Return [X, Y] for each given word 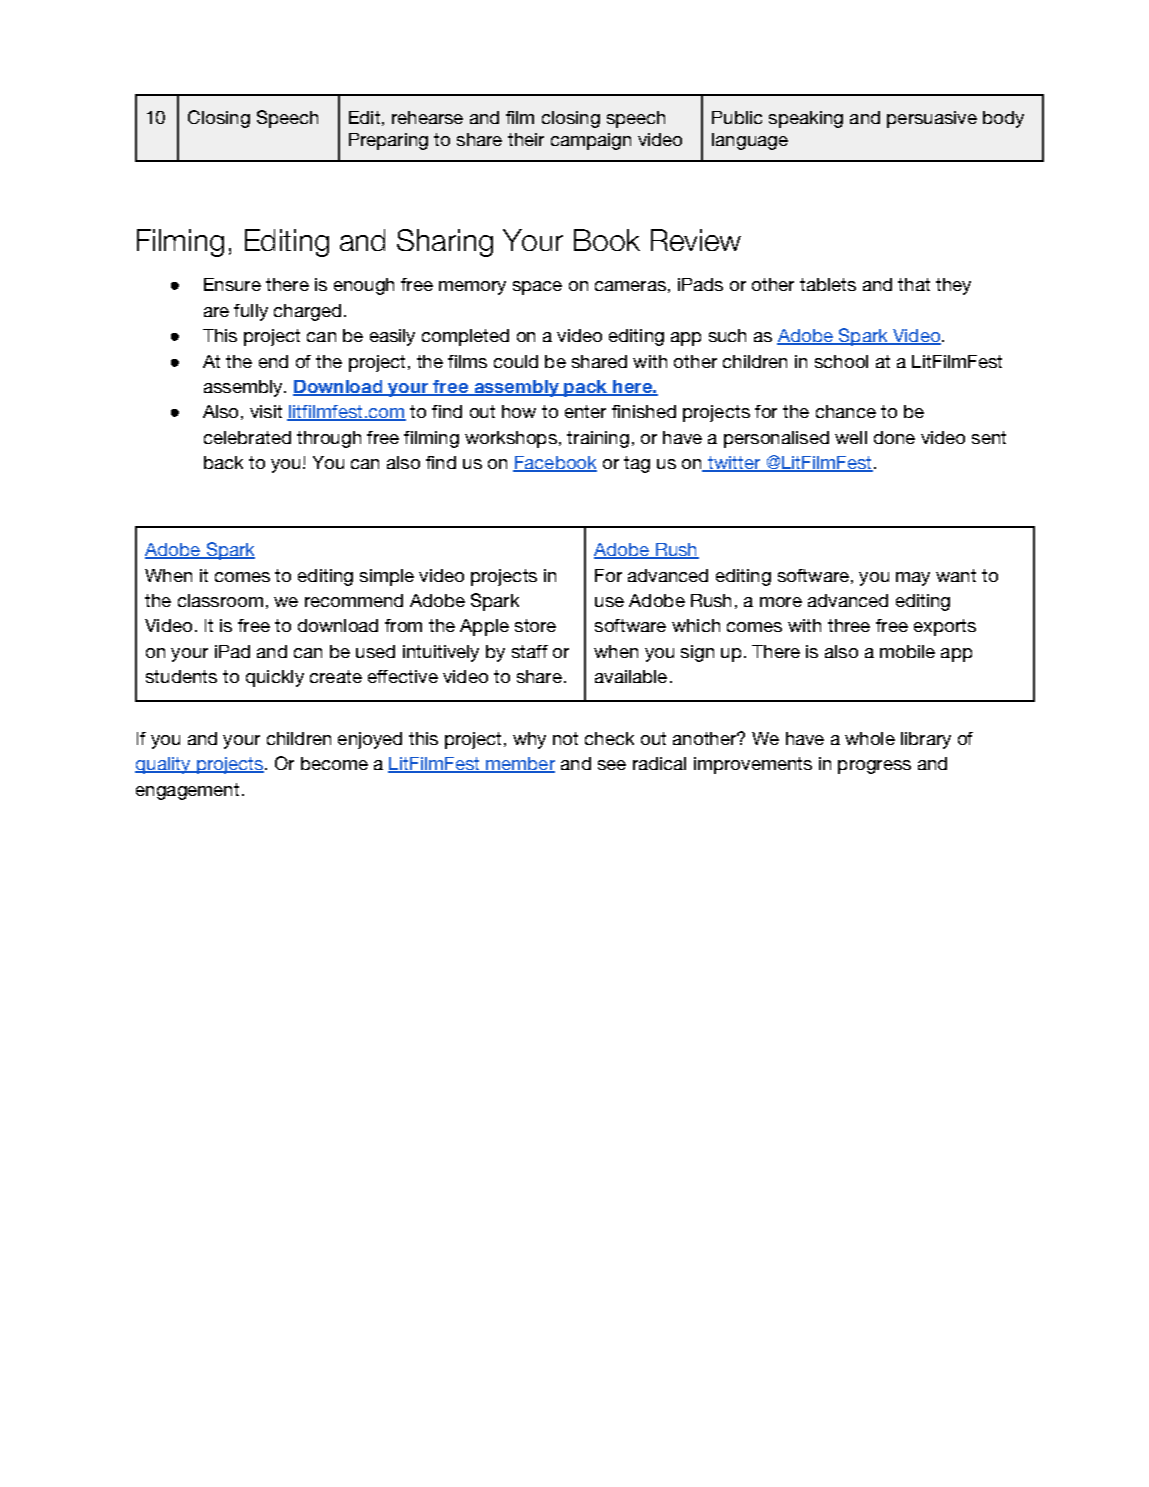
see [612, 765]
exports [945, 627]
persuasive [932, 119]
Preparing [388, 141]
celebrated [247, 437]
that [914, 284]
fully [251, 312]
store [535, 625]
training [598, 439]
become [334, 763]
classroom [220, 600]
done [894, 437]
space [537, 288]
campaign [591, 141]
